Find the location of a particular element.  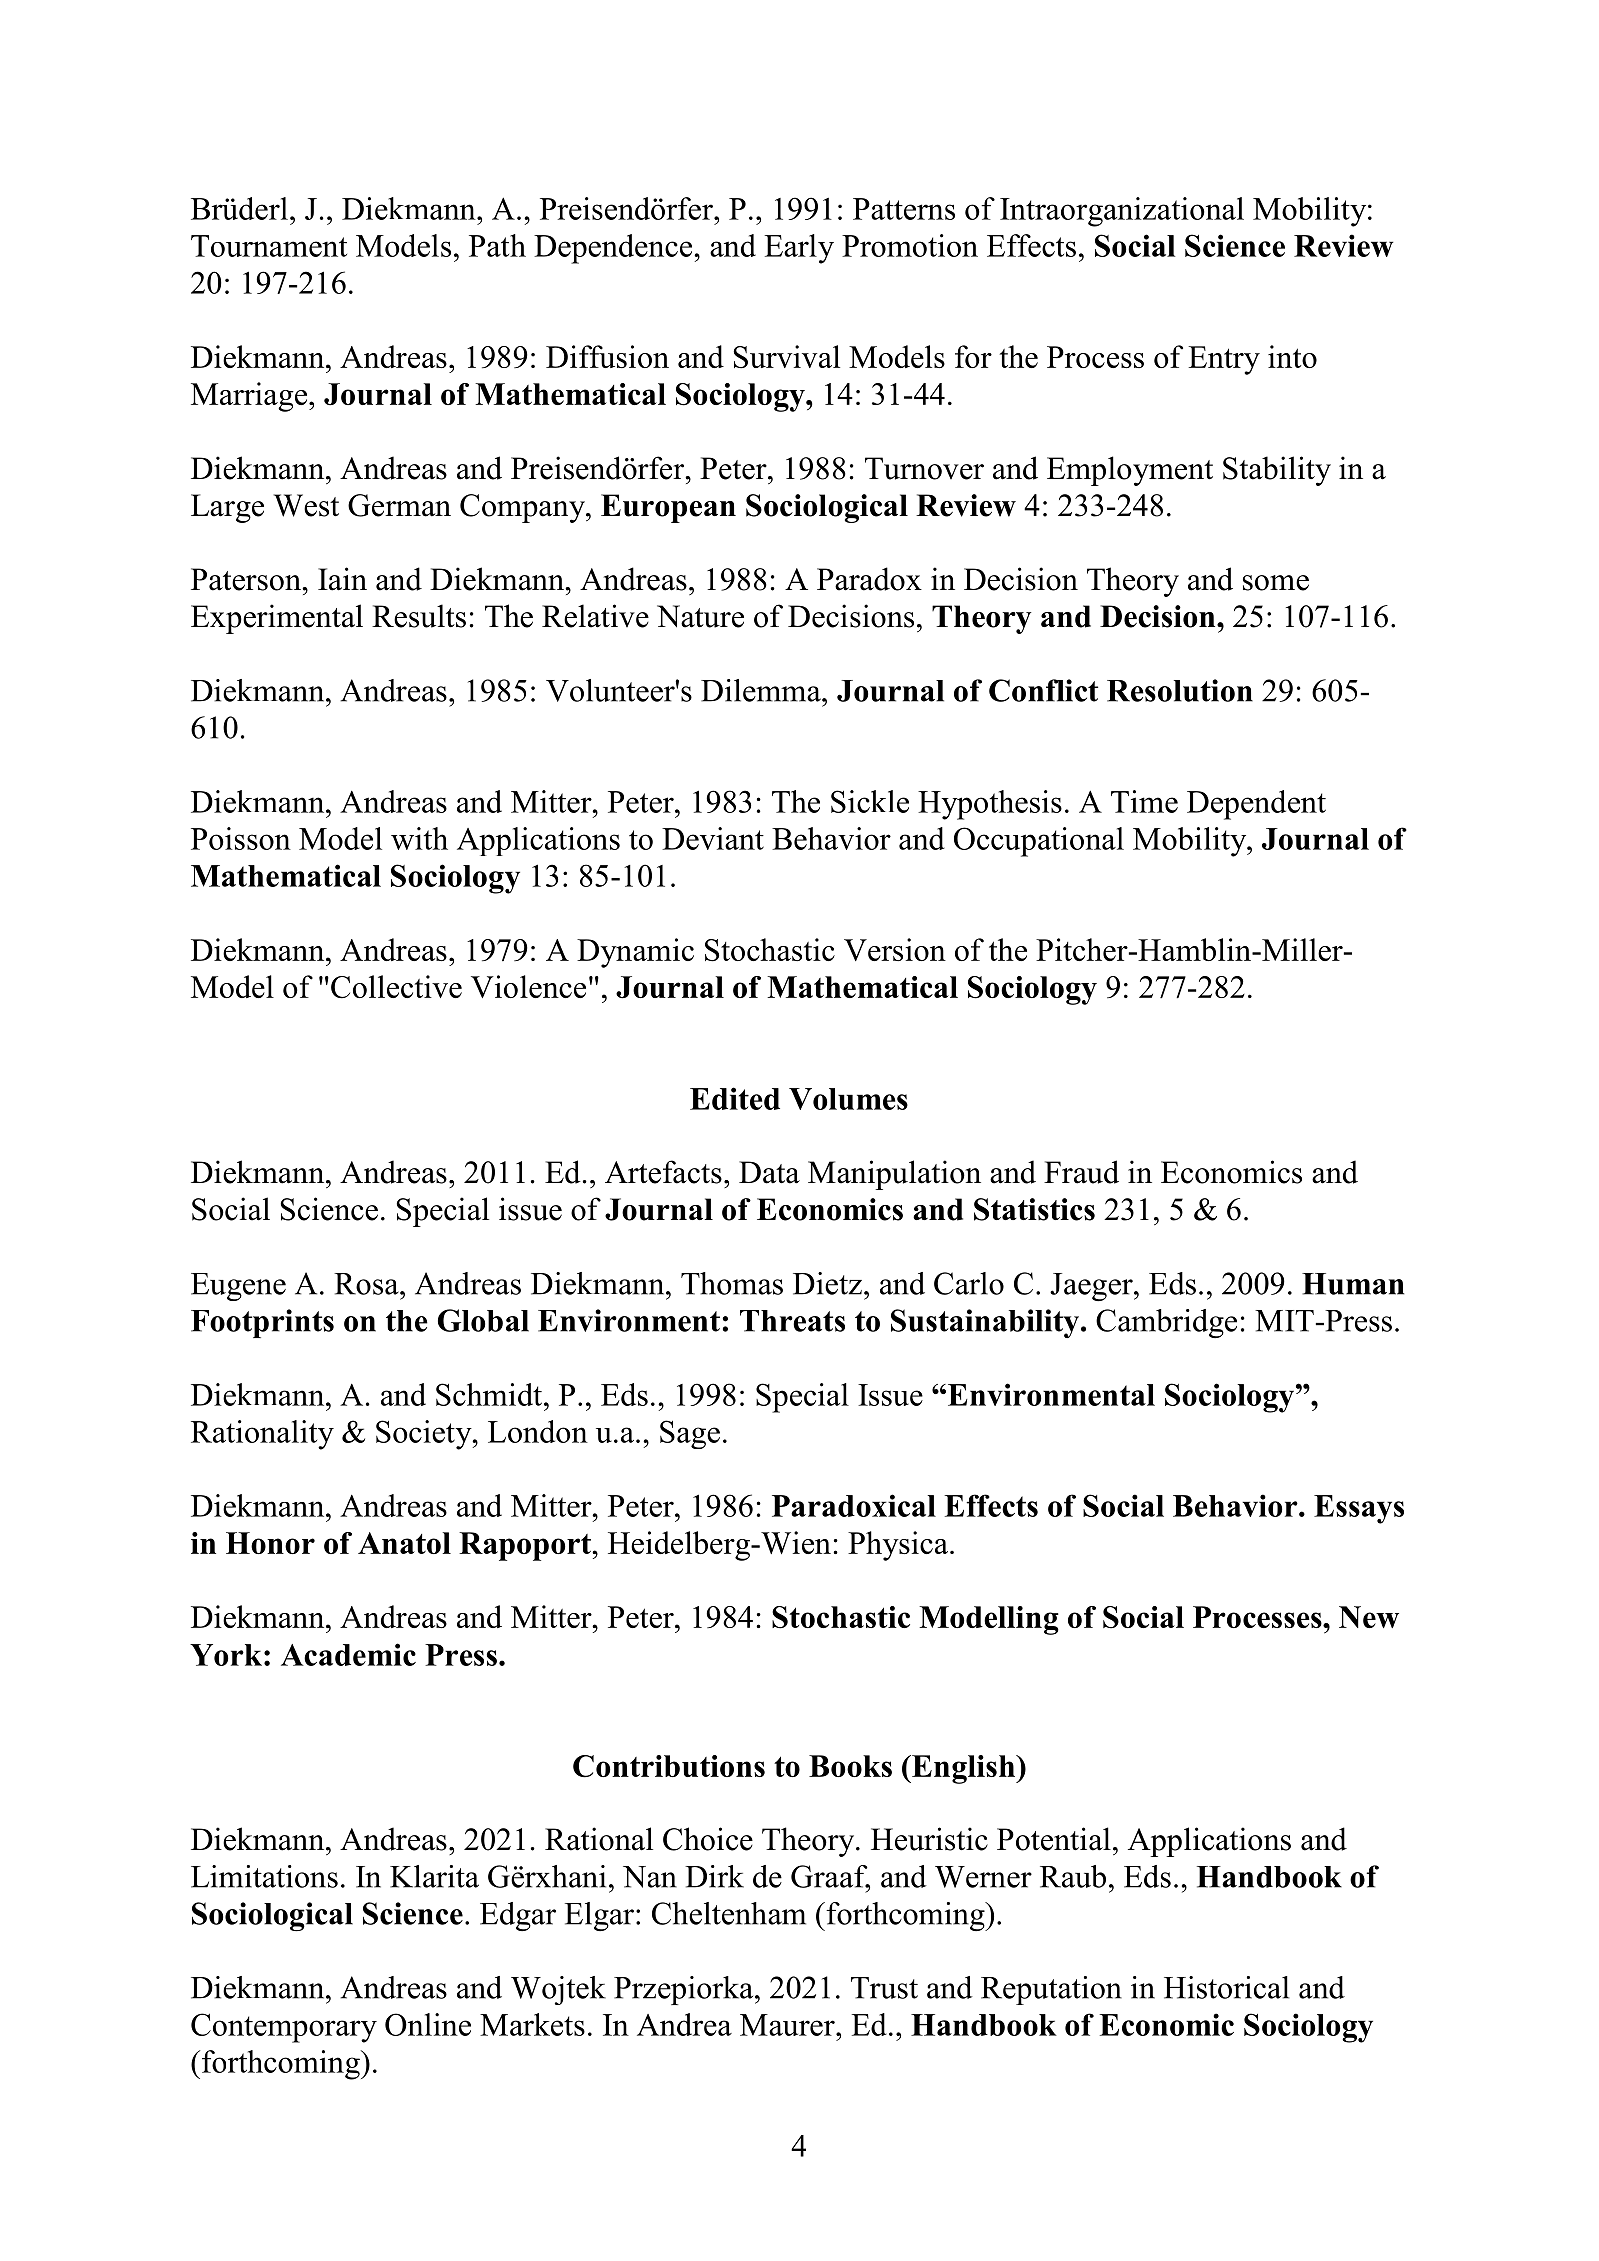

Resolution is located at coordinates (1180, 690).
